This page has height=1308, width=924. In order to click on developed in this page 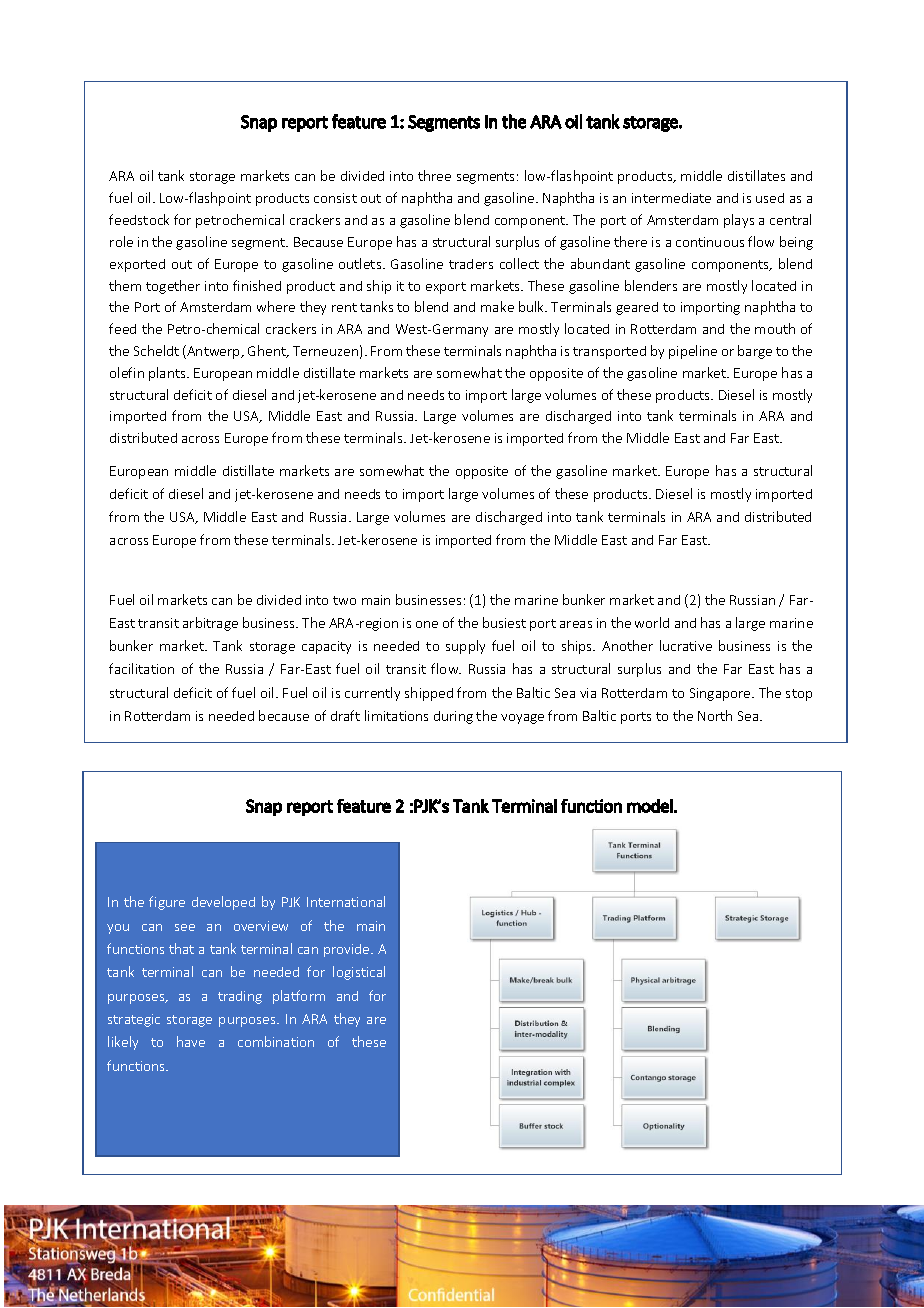, I will do `click(223, 903)`.
